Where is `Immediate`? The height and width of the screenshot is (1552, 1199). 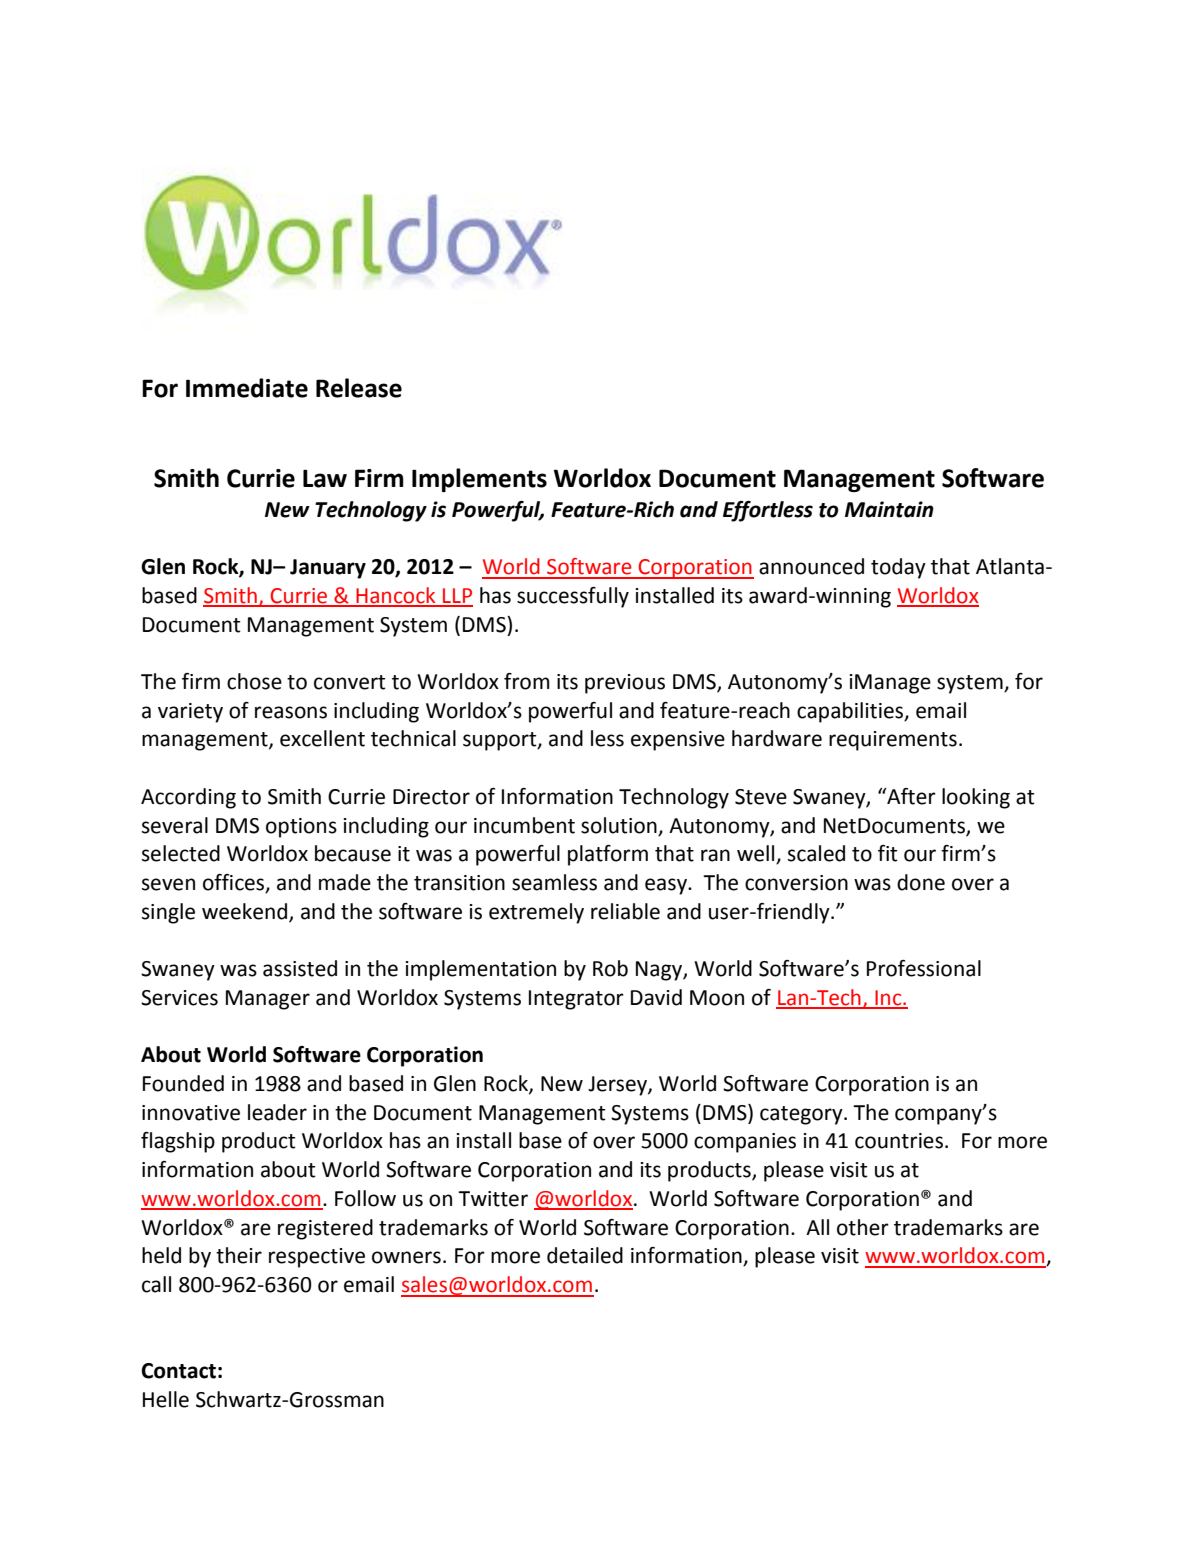 Immediate is located at coordinates (247, 388).
